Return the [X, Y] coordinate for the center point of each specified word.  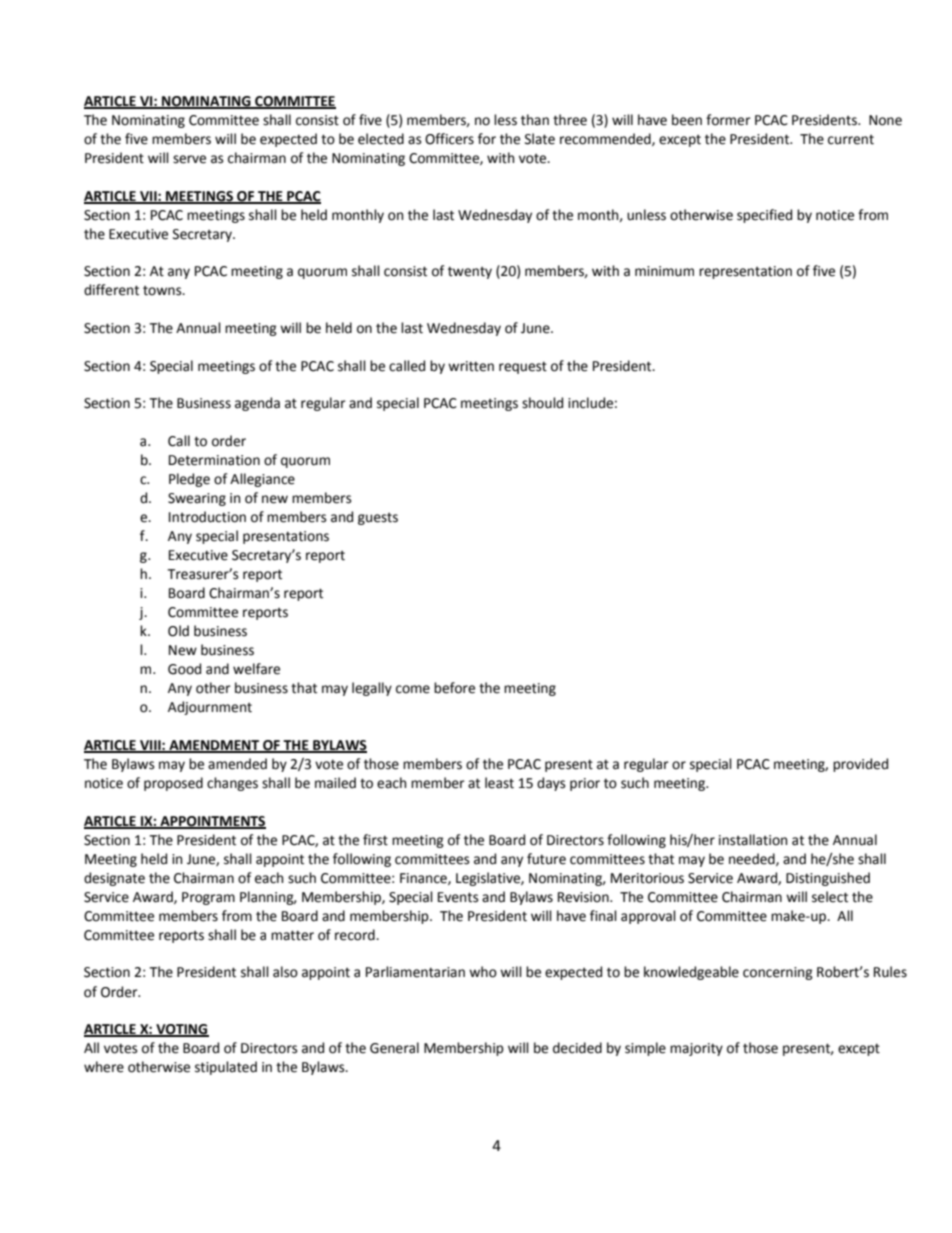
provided [860, 765]
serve [189, 159]
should [542, 403]
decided [577, 1048]
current [851, 140]
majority [696, 1049]
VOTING [181, 1030]
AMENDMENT [214, 746]
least [499, 783]
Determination [214, 460]
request [523, 367]
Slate [540, 139]
